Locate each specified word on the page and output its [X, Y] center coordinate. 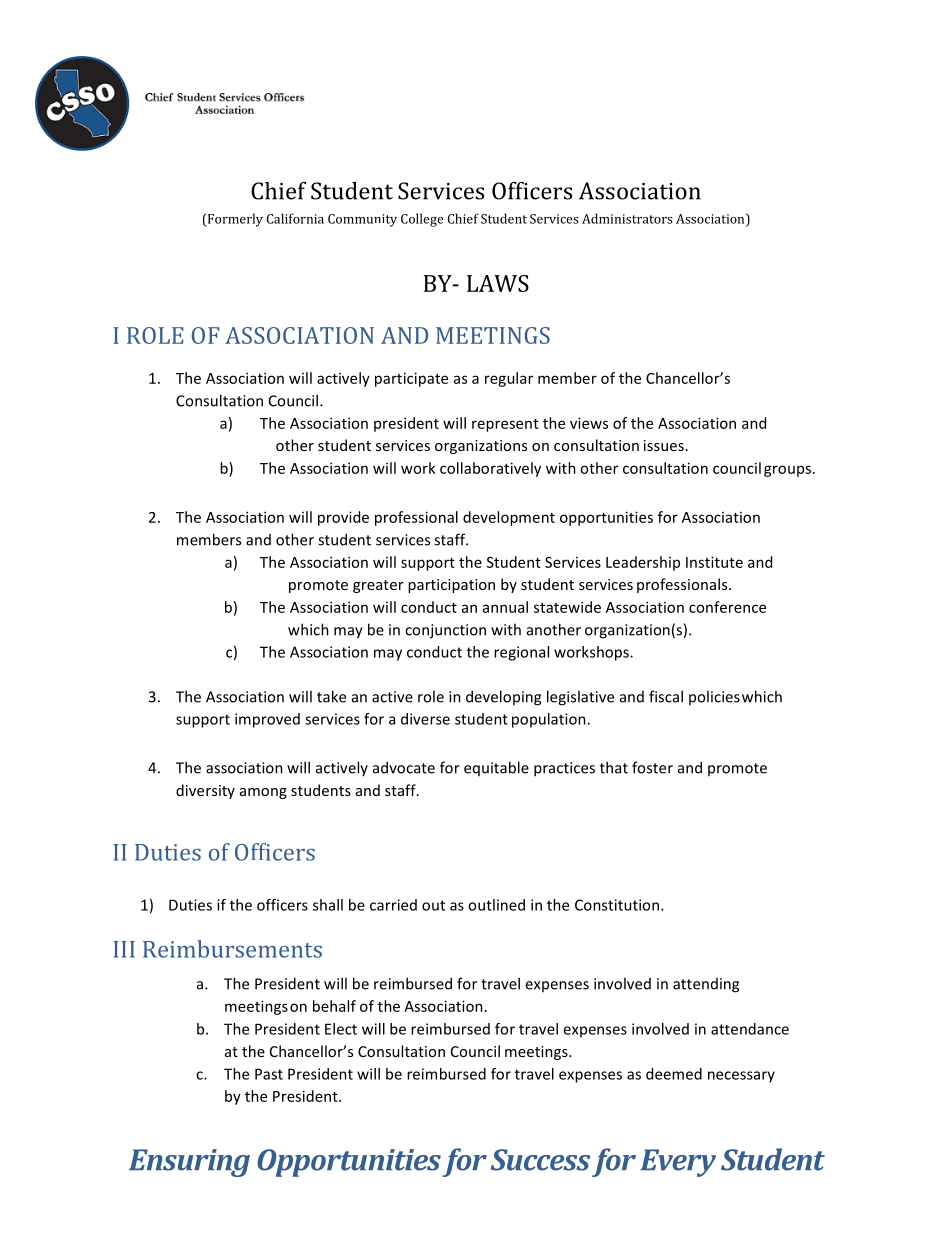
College [422, 220]
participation [451, 586]
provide [343, 518]
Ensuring [189, 1163]
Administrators [627, 218]
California [295, 218]
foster [652, 767]
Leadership [643, 563]
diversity [205, 791]
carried [393, 905]
